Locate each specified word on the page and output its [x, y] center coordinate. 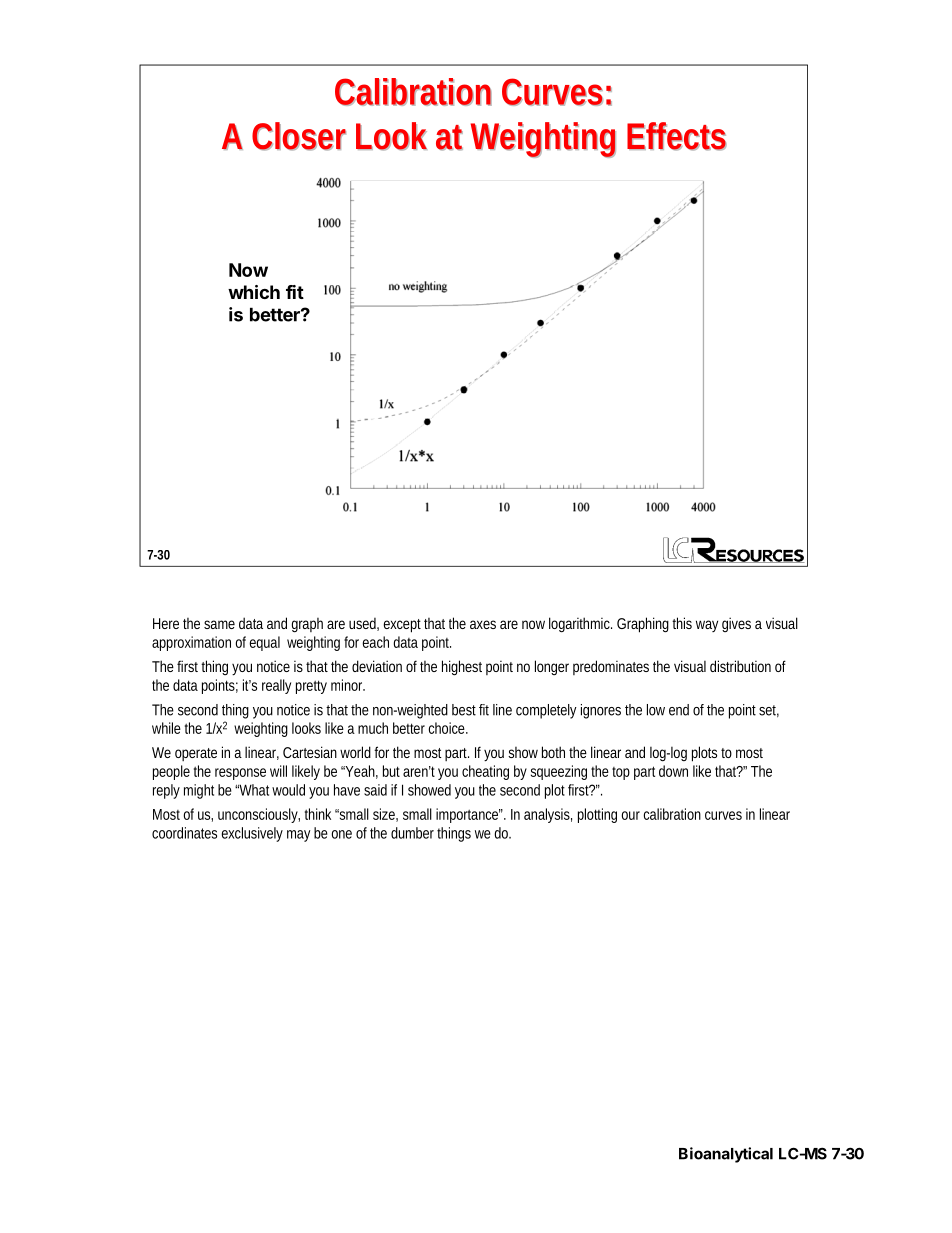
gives [736, 624]
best [464, 710]
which [254, 292]
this [682, 623]
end [679, 710]
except [402, 626]
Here [166, 623]
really [276, 686]
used [364, 624]
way [707, 626]
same [219, 624]
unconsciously [259, 815]
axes [483, 624]
